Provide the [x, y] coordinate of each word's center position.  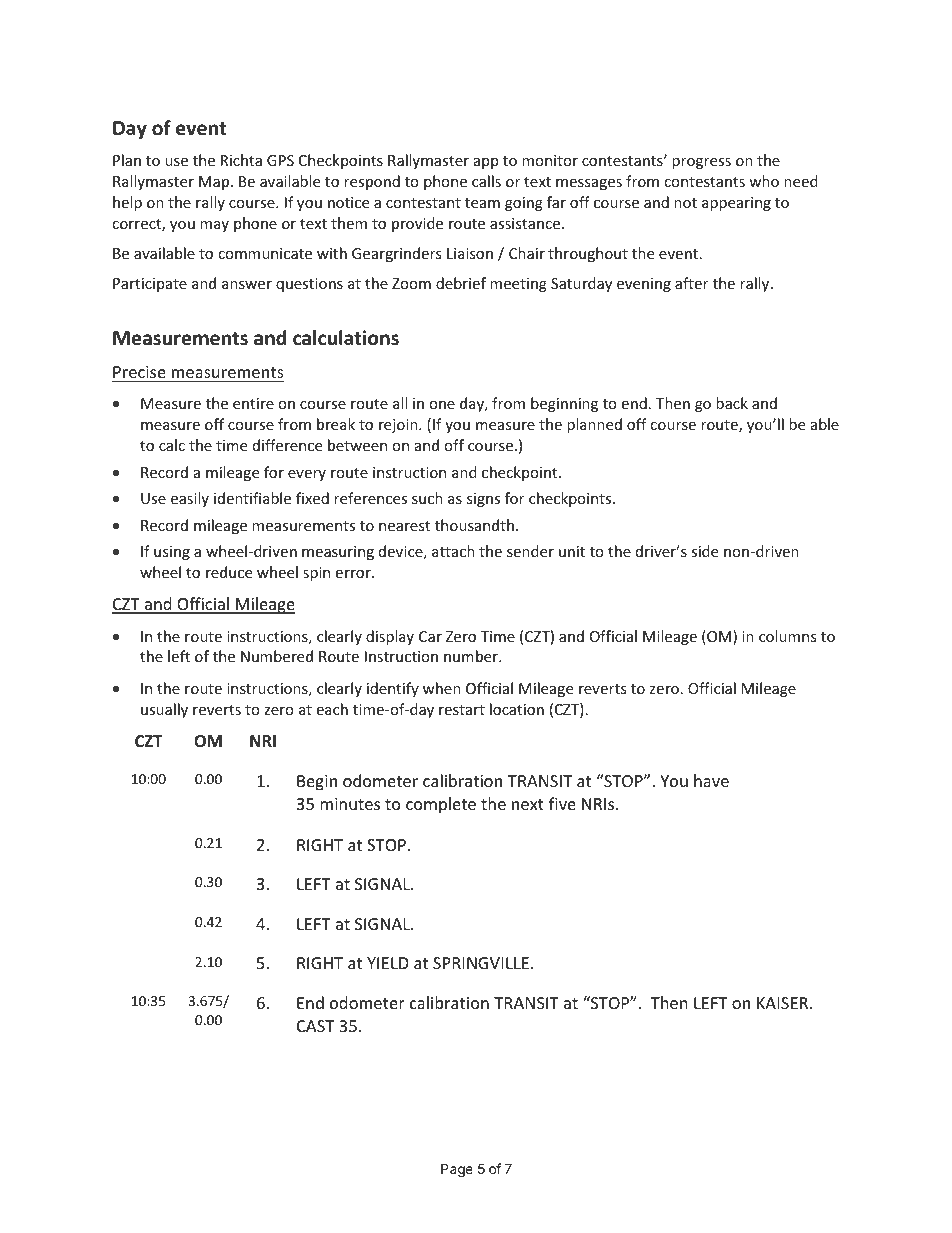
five [562, 803]
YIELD [388, 963]
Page [457, 1170]
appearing [736, 204]
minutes [350, 804]
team [482, 203]
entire [253, 403]
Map [215, 183]
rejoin [399, 426]
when [442, 688]
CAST [315, 1026]
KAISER [784, 1003]
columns [788, 636]
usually [164, 710]
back [732, 403]
